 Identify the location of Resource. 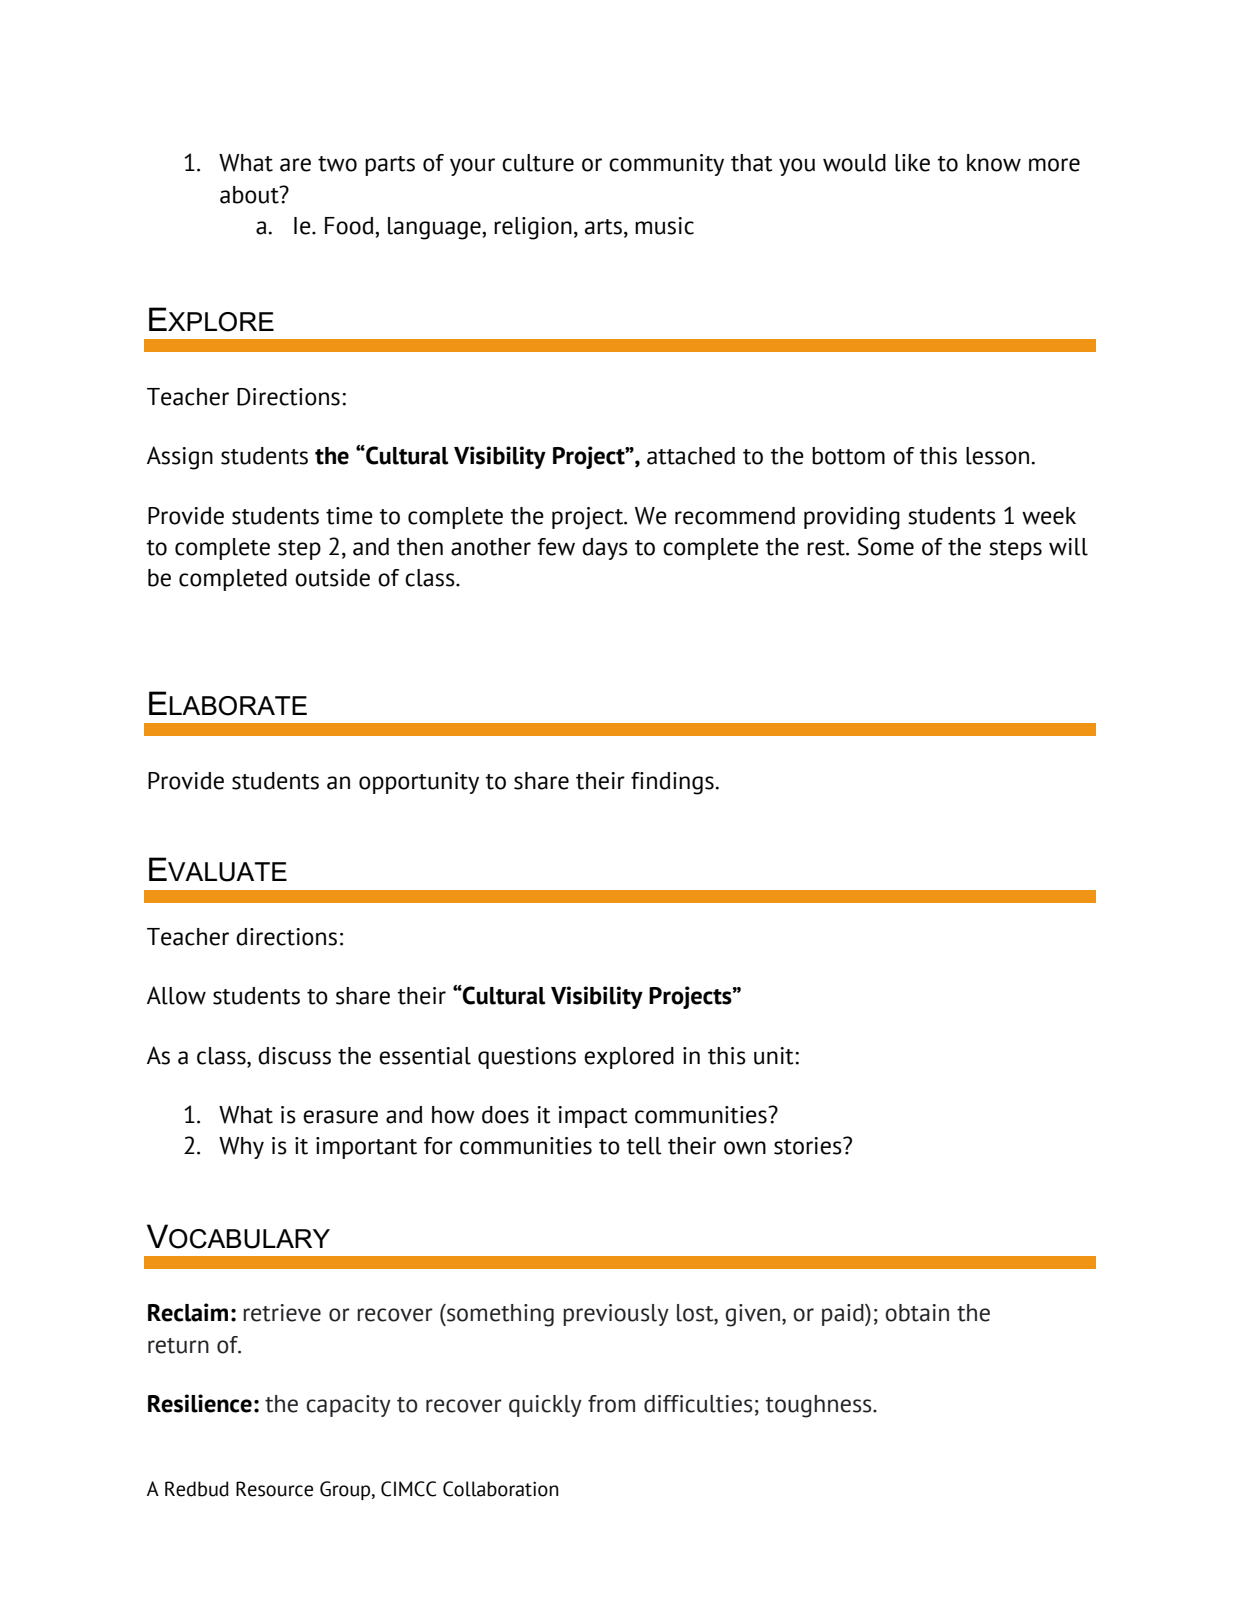
(274, 1489).
